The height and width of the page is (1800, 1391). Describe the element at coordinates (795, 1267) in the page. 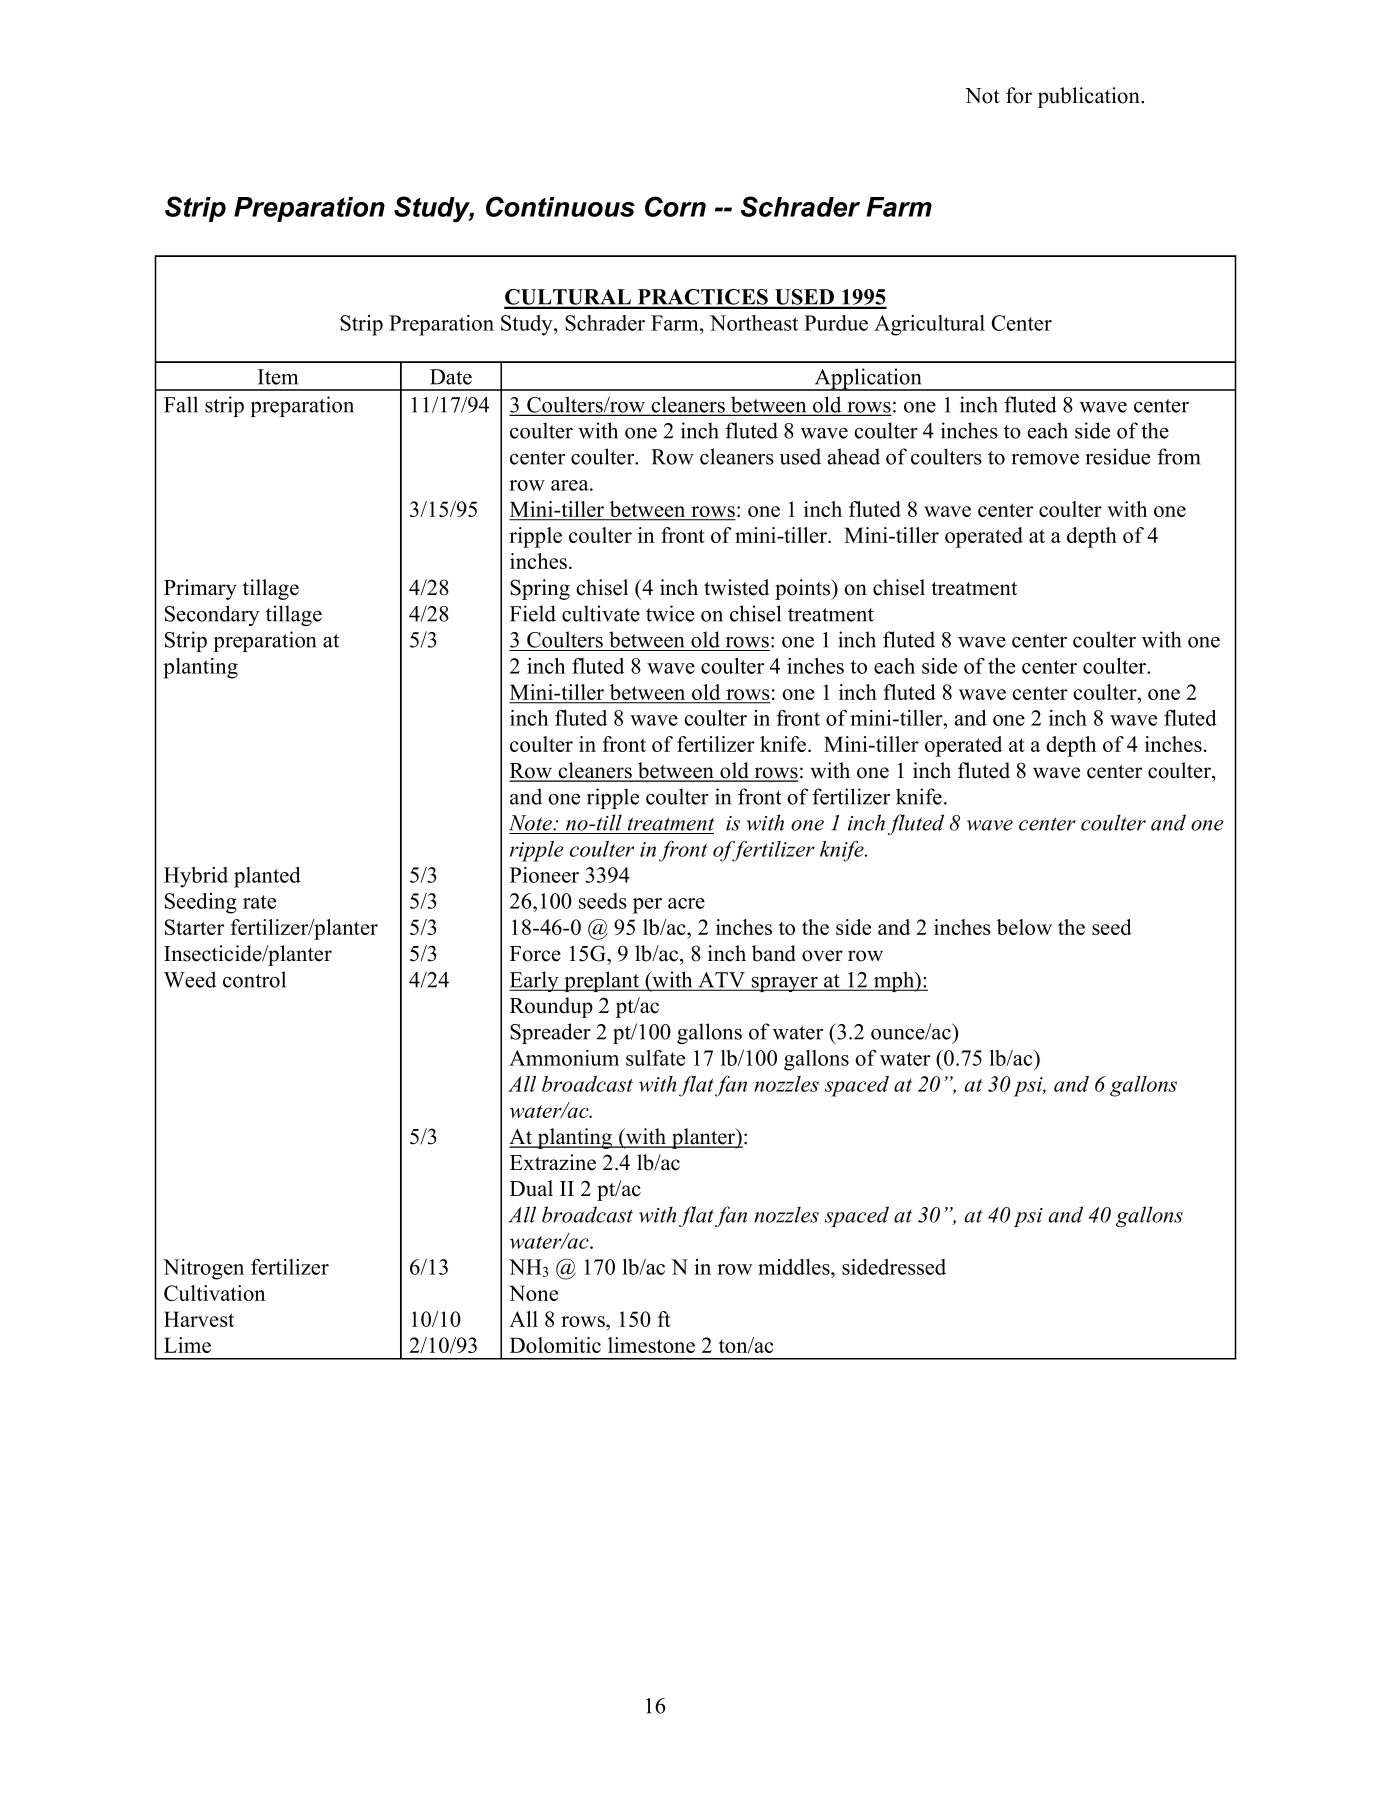

I see `middles` at that location.
